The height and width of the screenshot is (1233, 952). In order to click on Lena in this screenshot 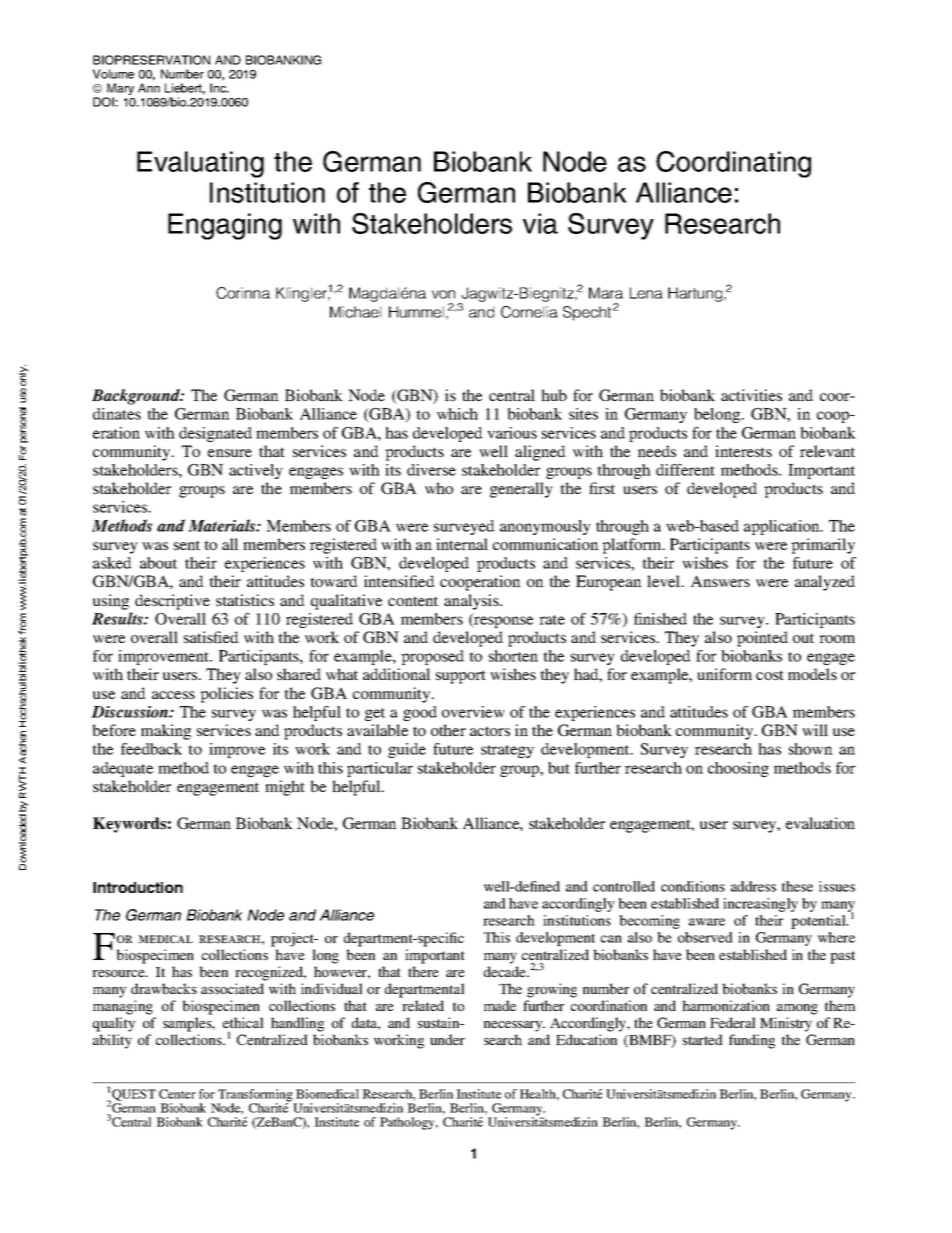, I will do `click(646, 293)`.
